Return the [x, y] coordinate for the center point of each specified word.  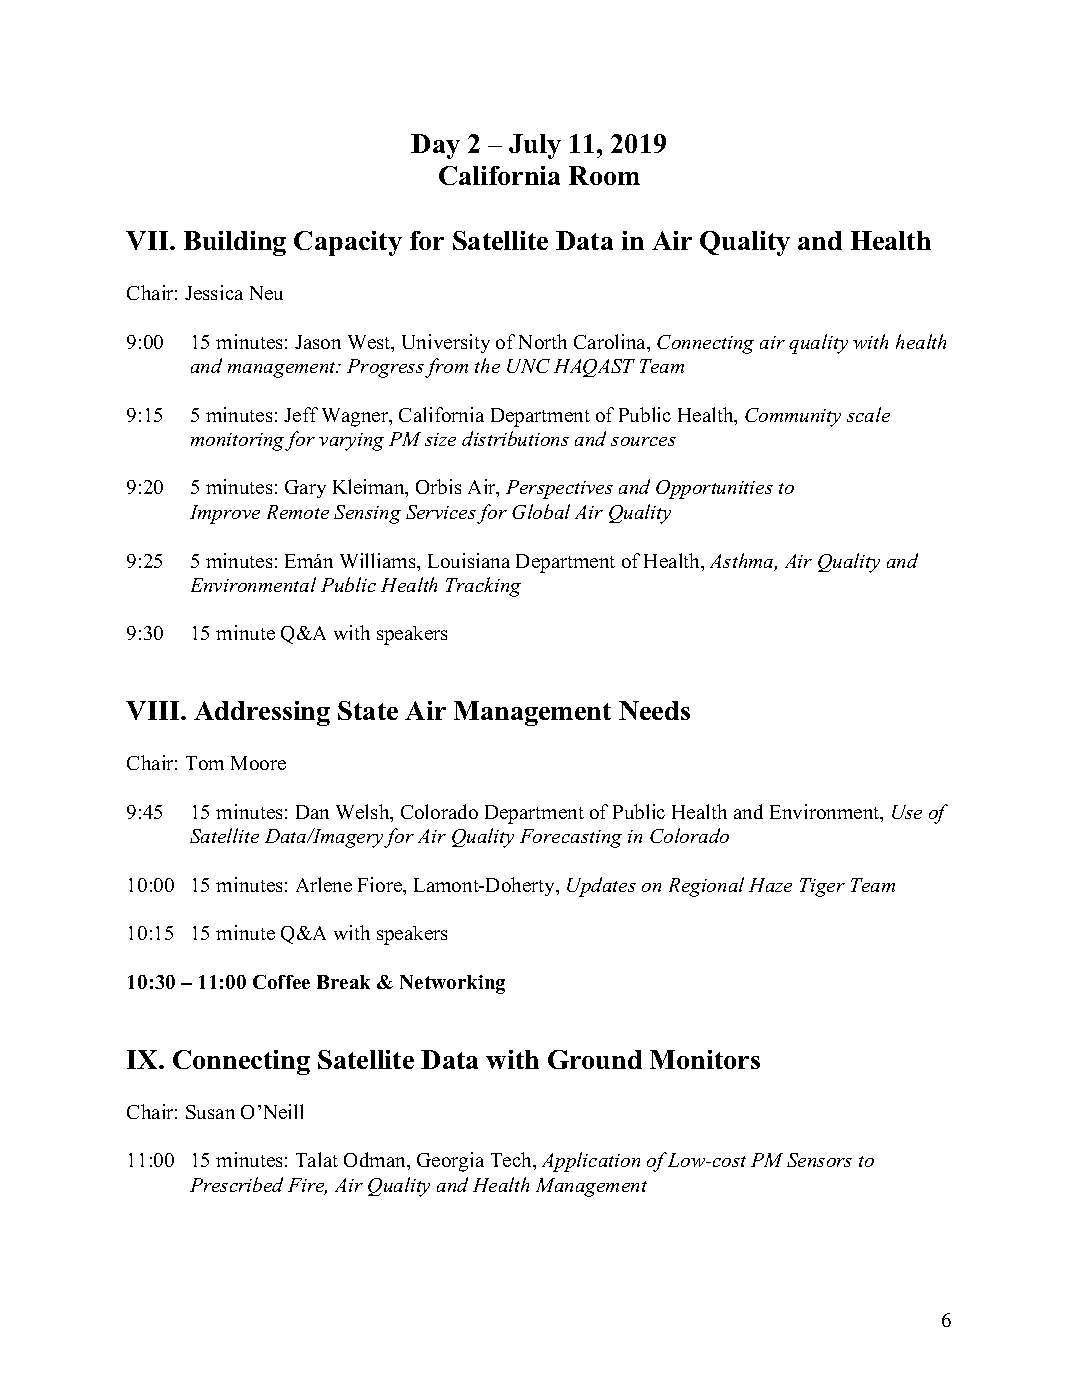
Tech [513, 1161]
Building [235, 243]
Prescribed [236, 1184]
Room [604, 175]
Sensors [819, 1160]
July [535, 146]
